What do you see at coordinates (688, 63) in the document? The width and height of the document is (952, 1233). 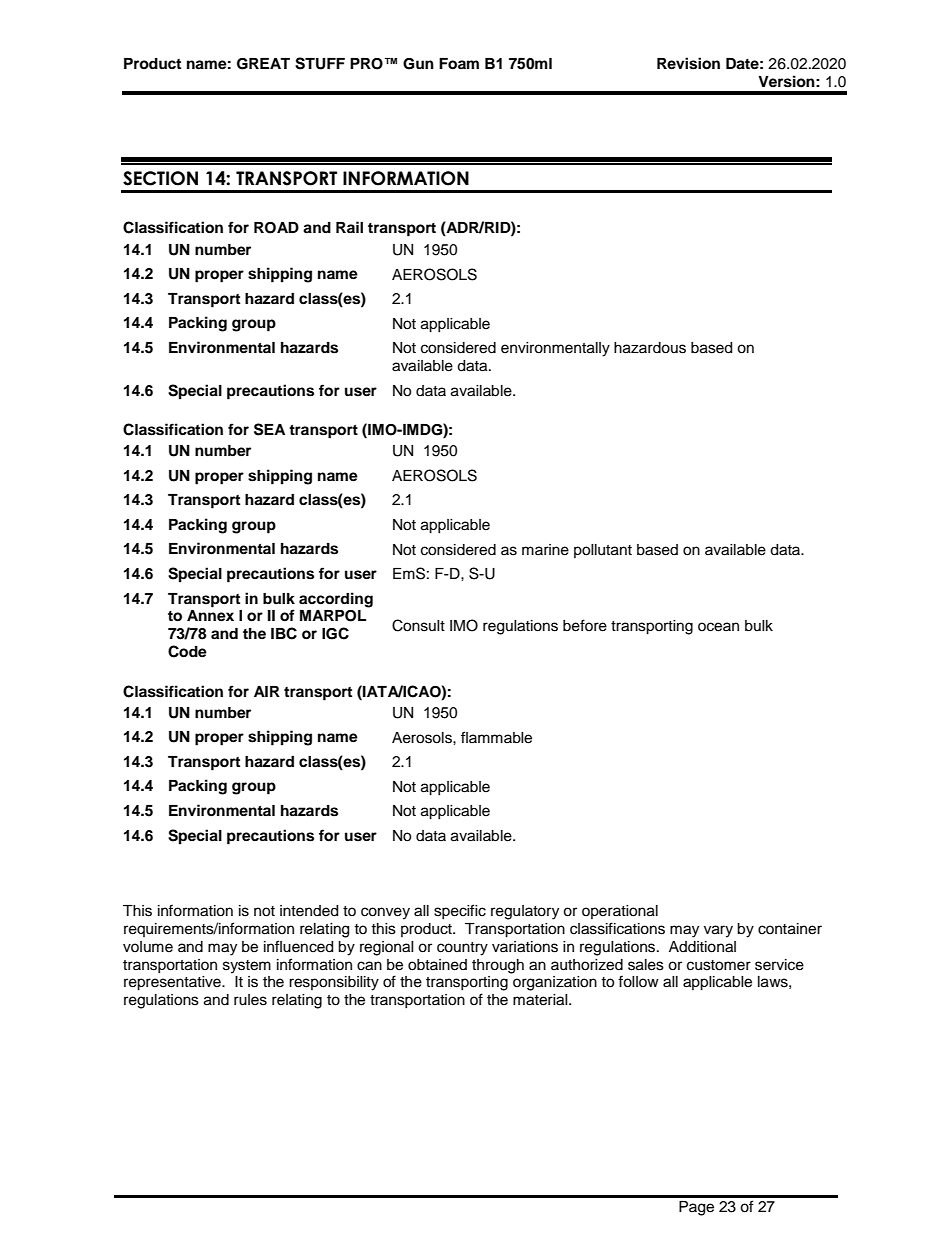 I see `Revision` at bounding box center [688, 63].
